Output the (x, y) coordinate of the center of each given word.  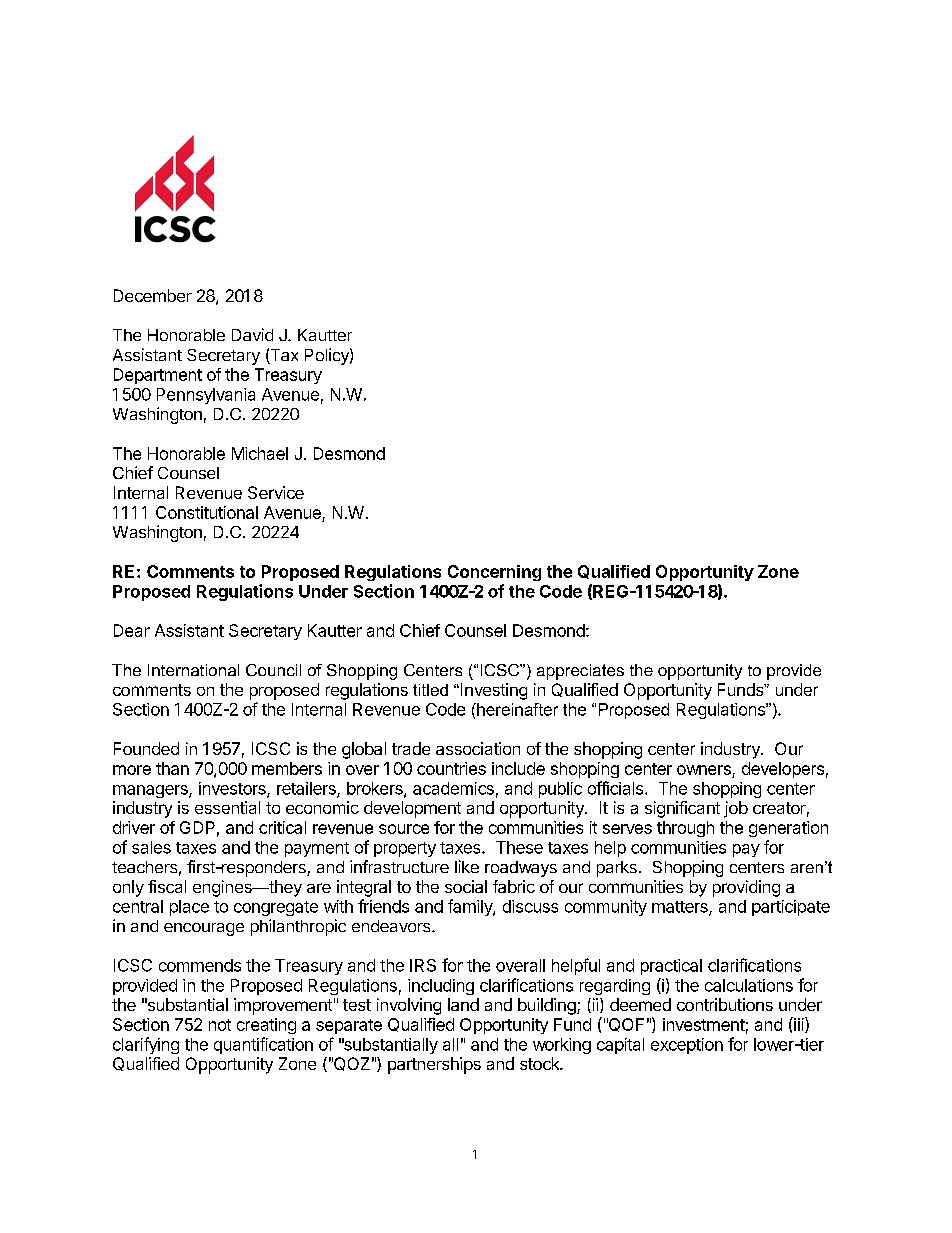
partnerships (434, 1065)
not (220, 1025)
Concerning (494, 573)
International (193, 670)
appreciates (580, 672)
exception (687, 1046)
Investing (492, 691)
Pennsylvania (206, 396)
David (252, 334)
